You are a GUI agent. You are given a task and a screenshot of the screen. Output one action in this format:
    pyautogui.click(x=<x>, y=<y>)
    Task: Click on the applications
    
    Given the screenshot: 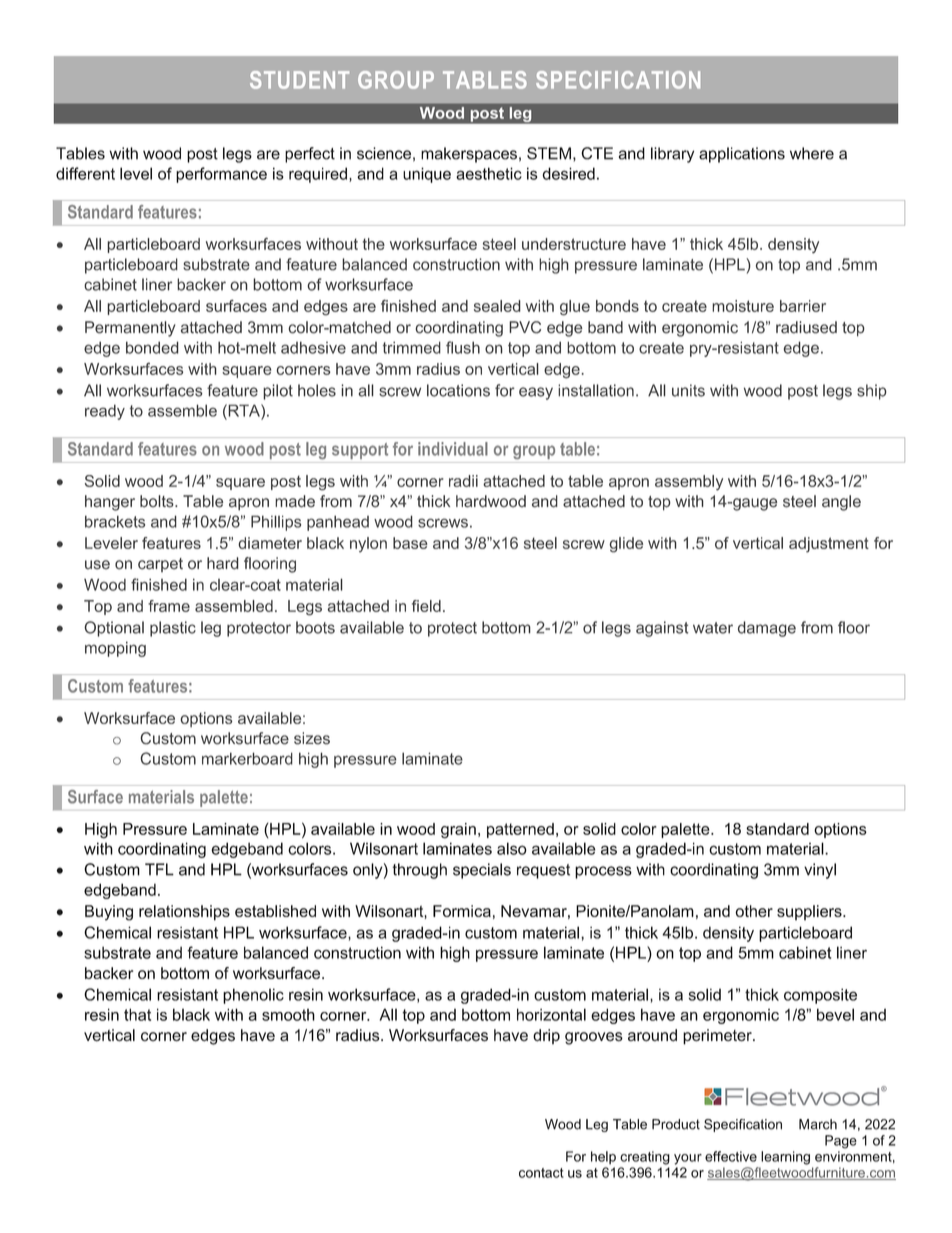 What is the action you would take?
    pyautogui.click(x=742, y=155)
